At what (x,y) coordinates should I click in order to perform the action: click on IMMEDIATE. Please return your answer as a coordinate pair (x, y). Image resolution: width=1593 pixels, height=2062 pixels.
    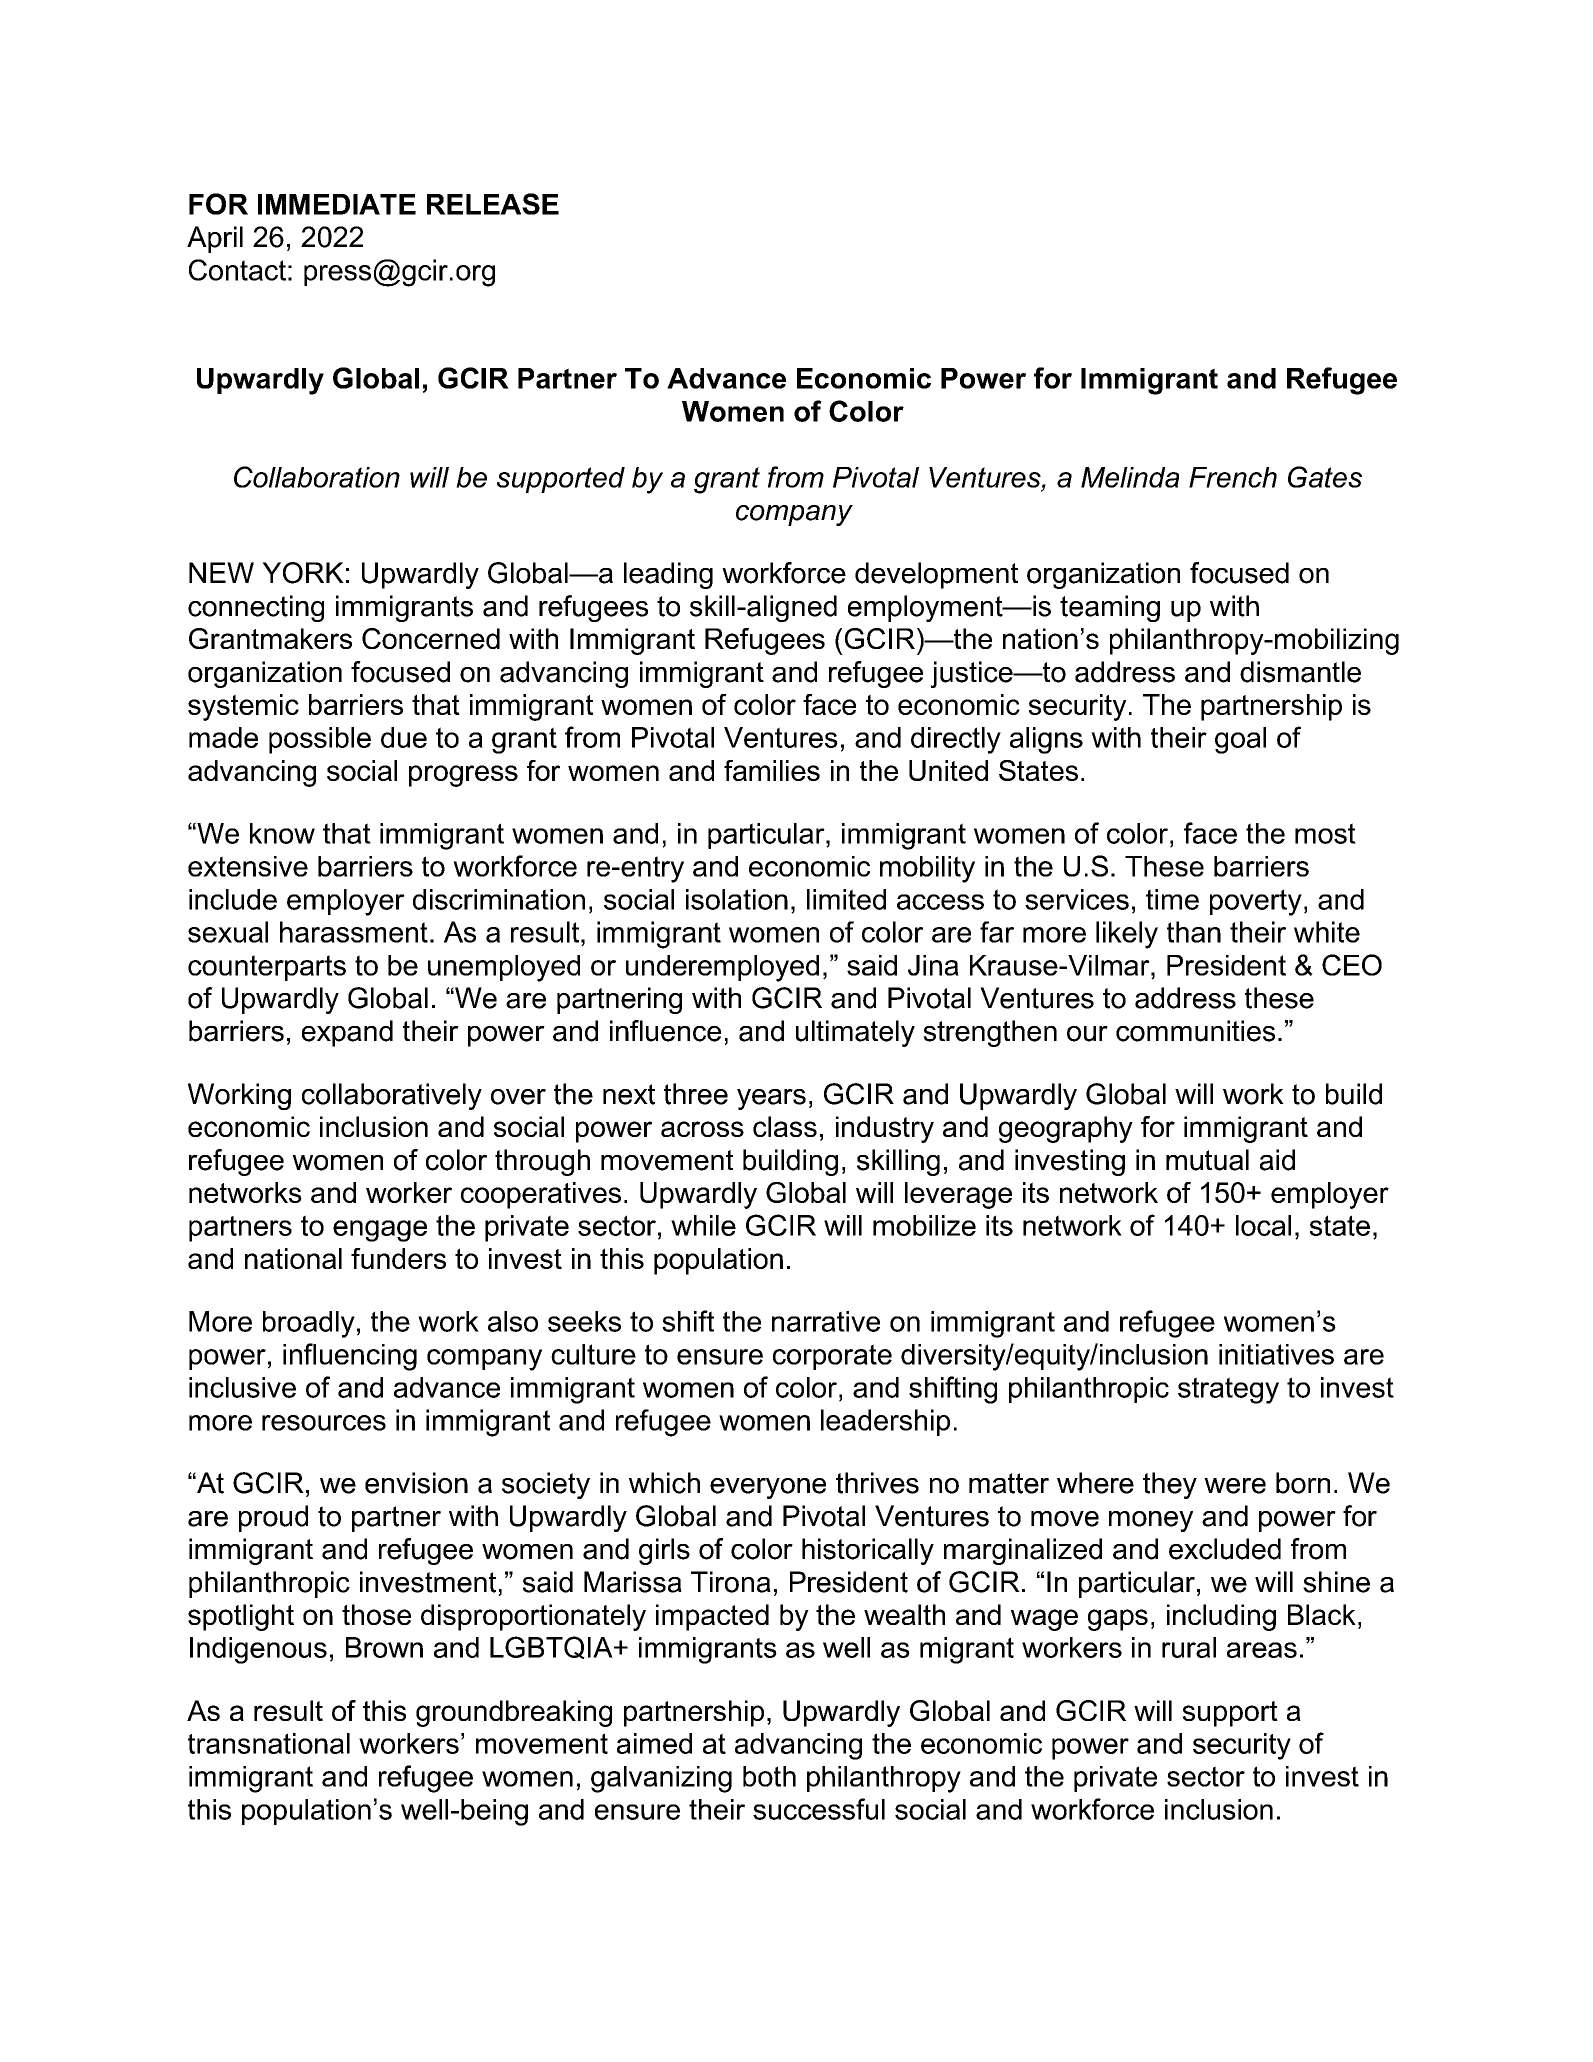
    Looking at the image, I should click on (337, 204).
